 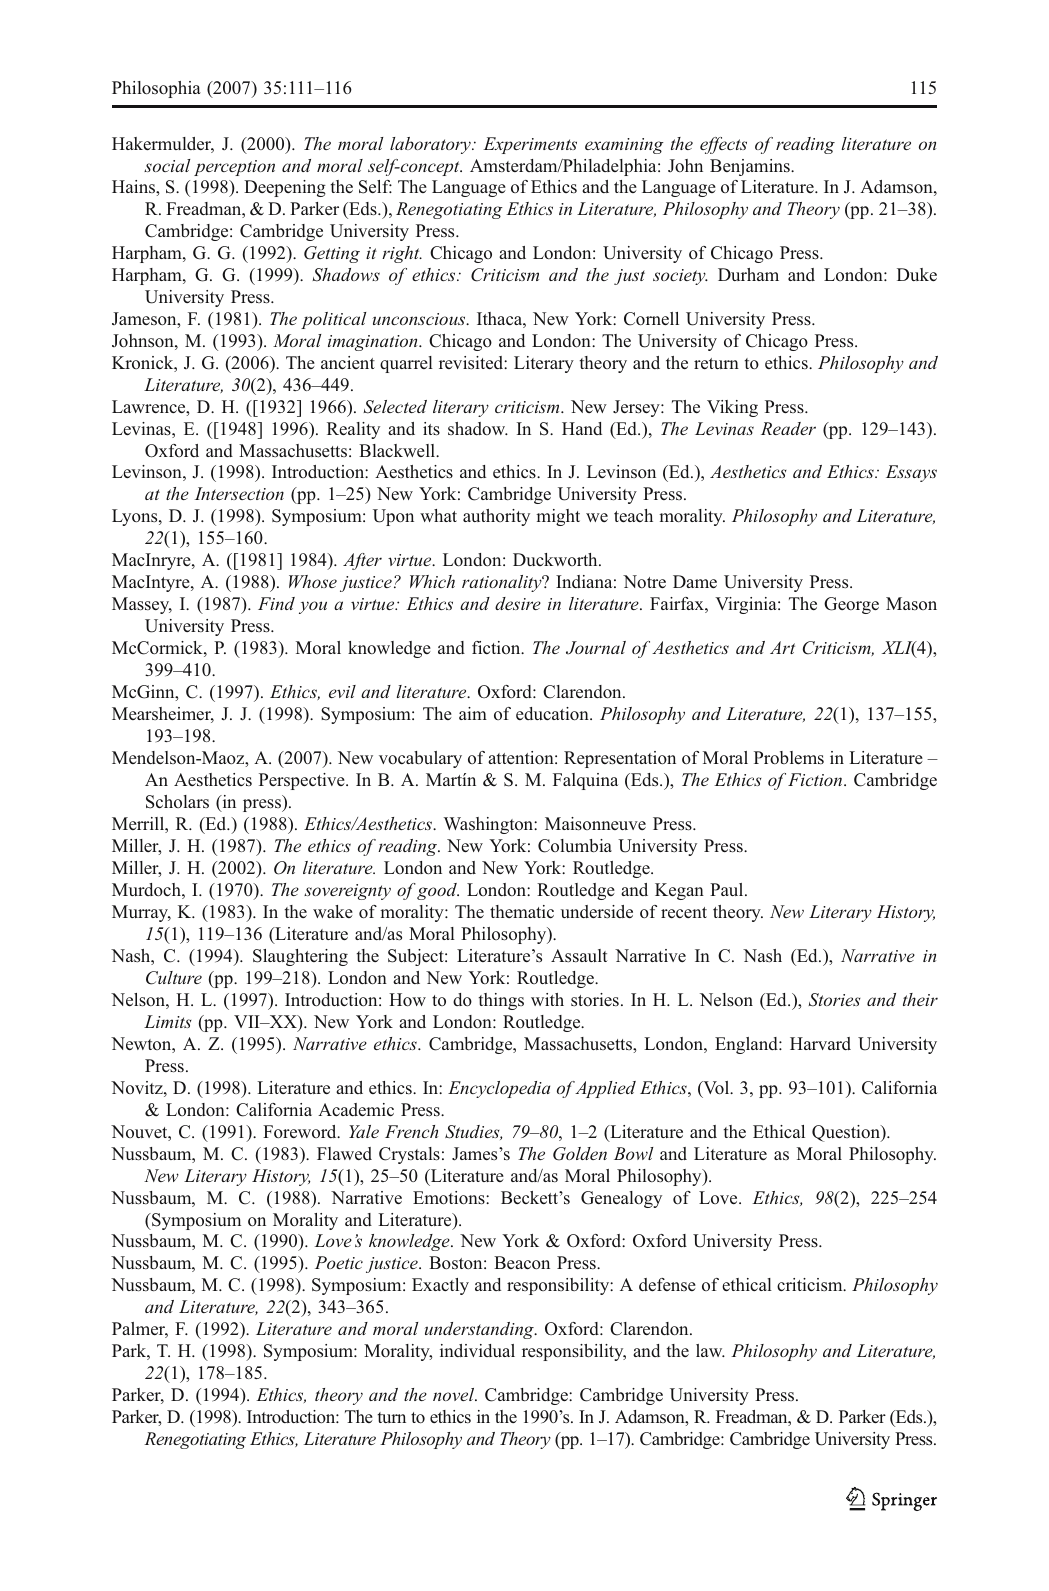 I want to click on individual, so click(x=477, y=1350).
